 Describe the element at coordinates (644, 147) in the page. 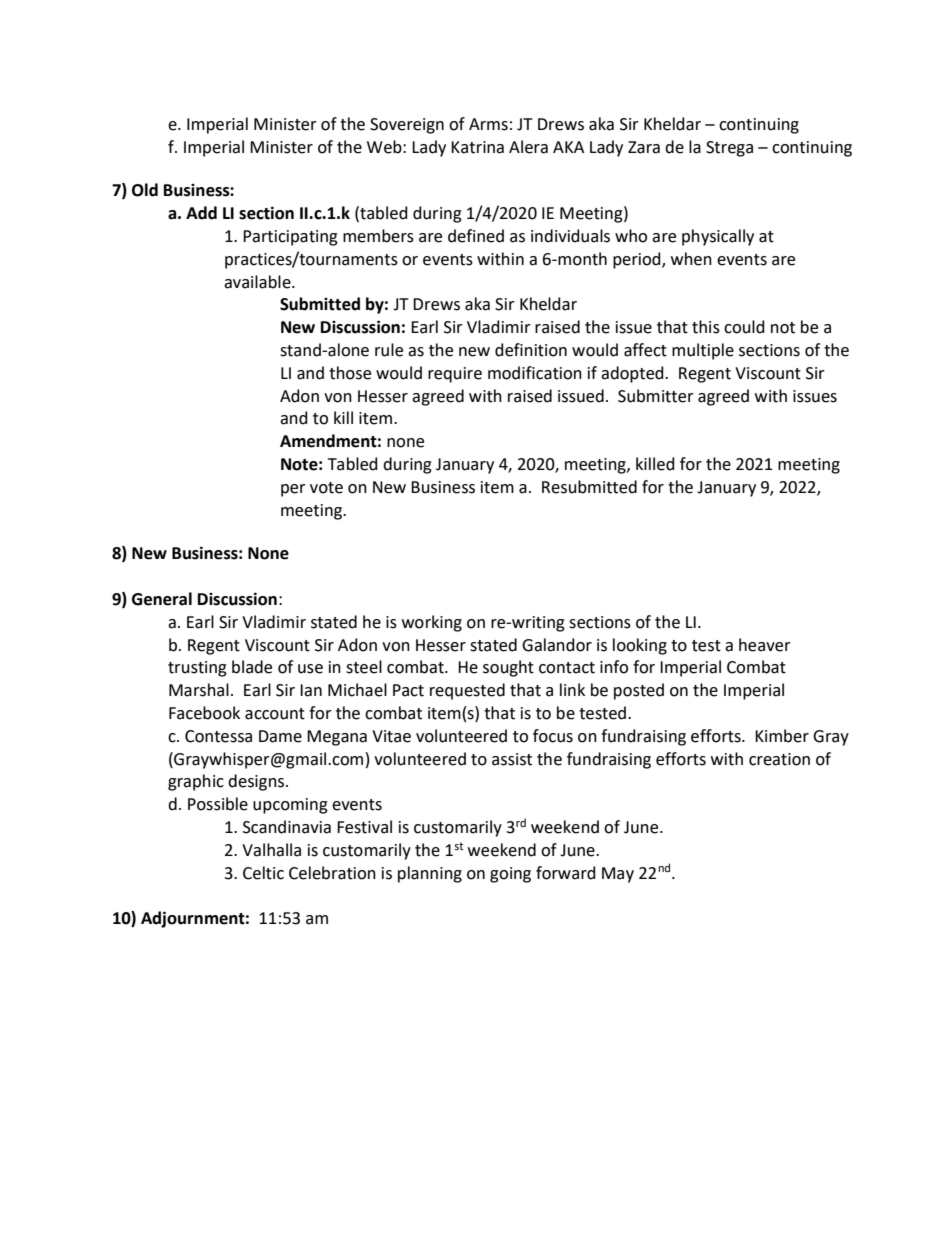

I see `Zara` at that location.
